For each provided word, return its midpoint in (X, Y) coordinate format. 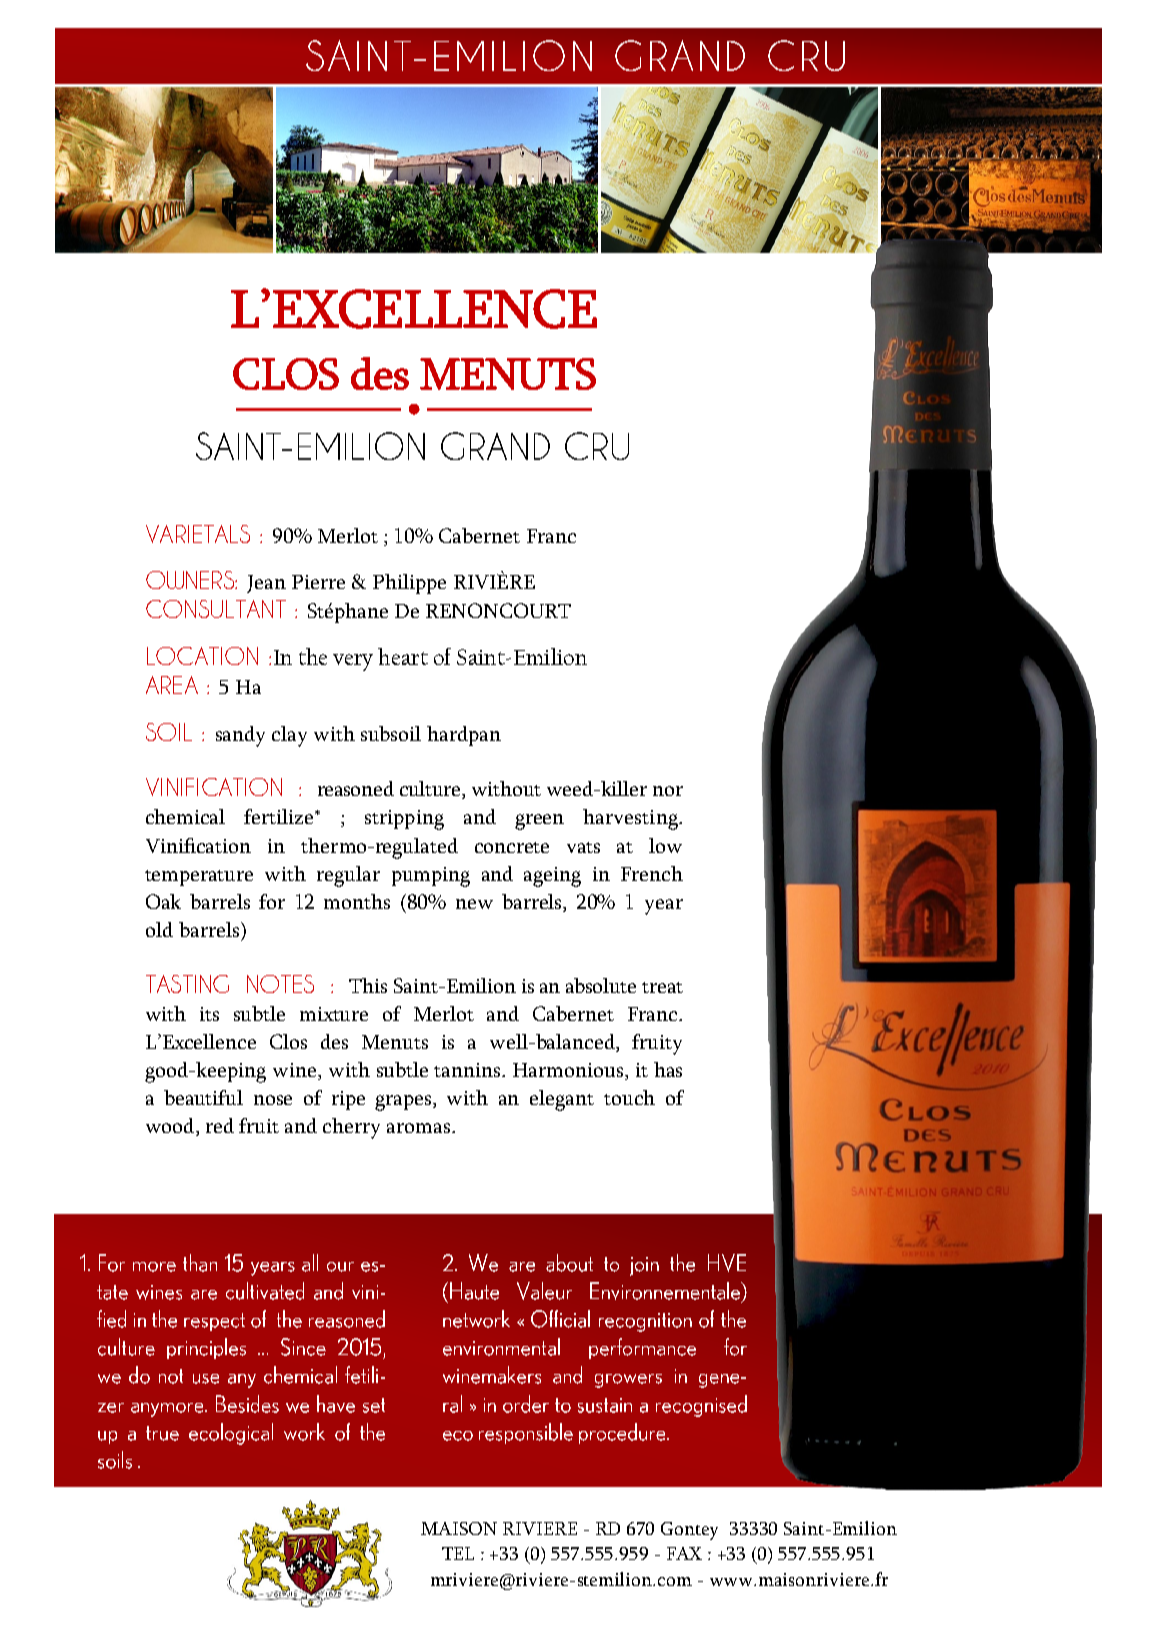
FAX (684, 1553)
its (209, 1014)
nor (668, 791)
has (668, 1069)
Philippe (409, 584)
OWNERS (191, 580)
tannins (469, 1070)
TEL (458, 1553)
